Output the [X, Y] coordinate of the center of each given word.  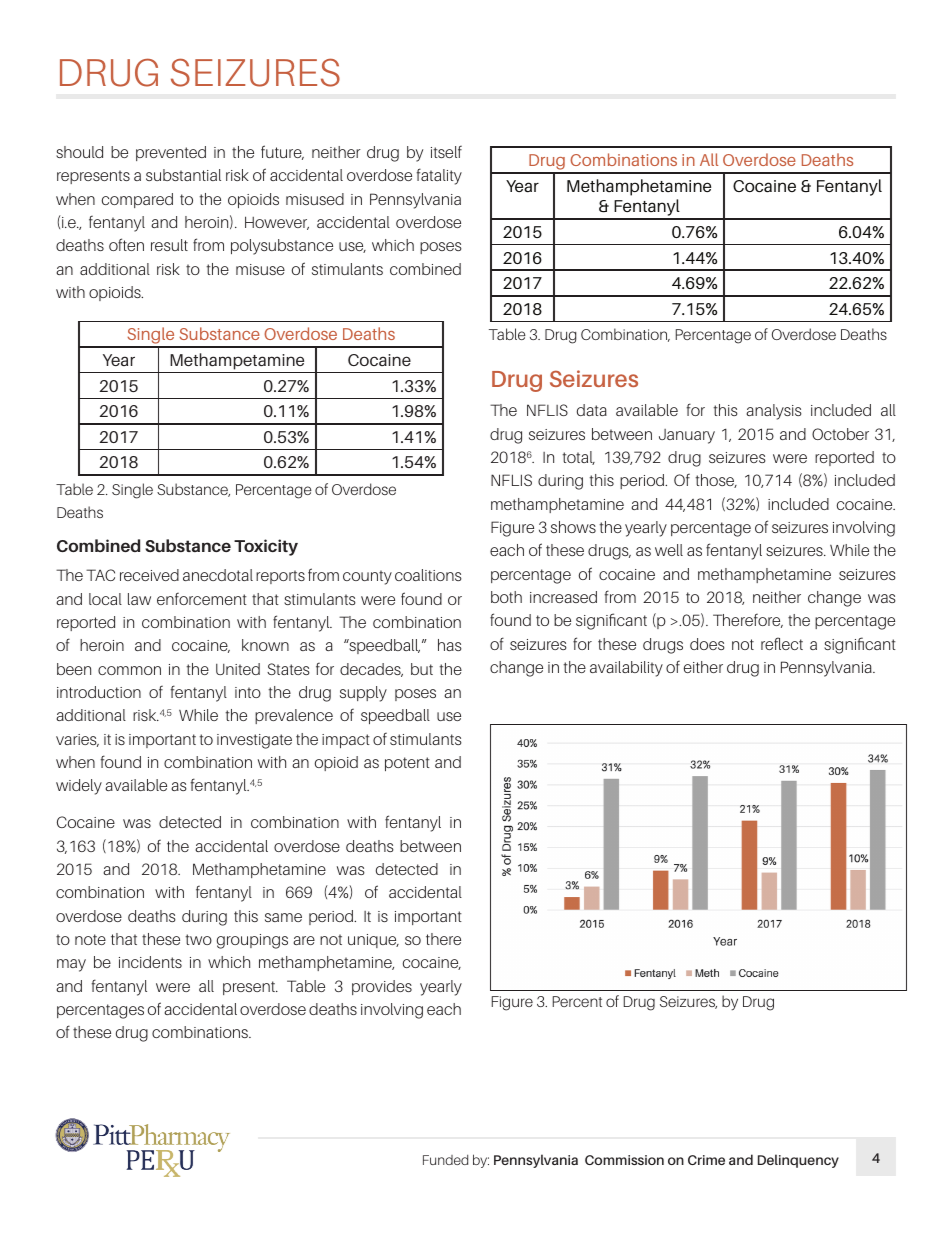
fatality [439, 176]
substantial [183, 175]
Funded [445, 1160]
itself [446, 152]
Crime [706, 1160]
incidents [150, 962]
